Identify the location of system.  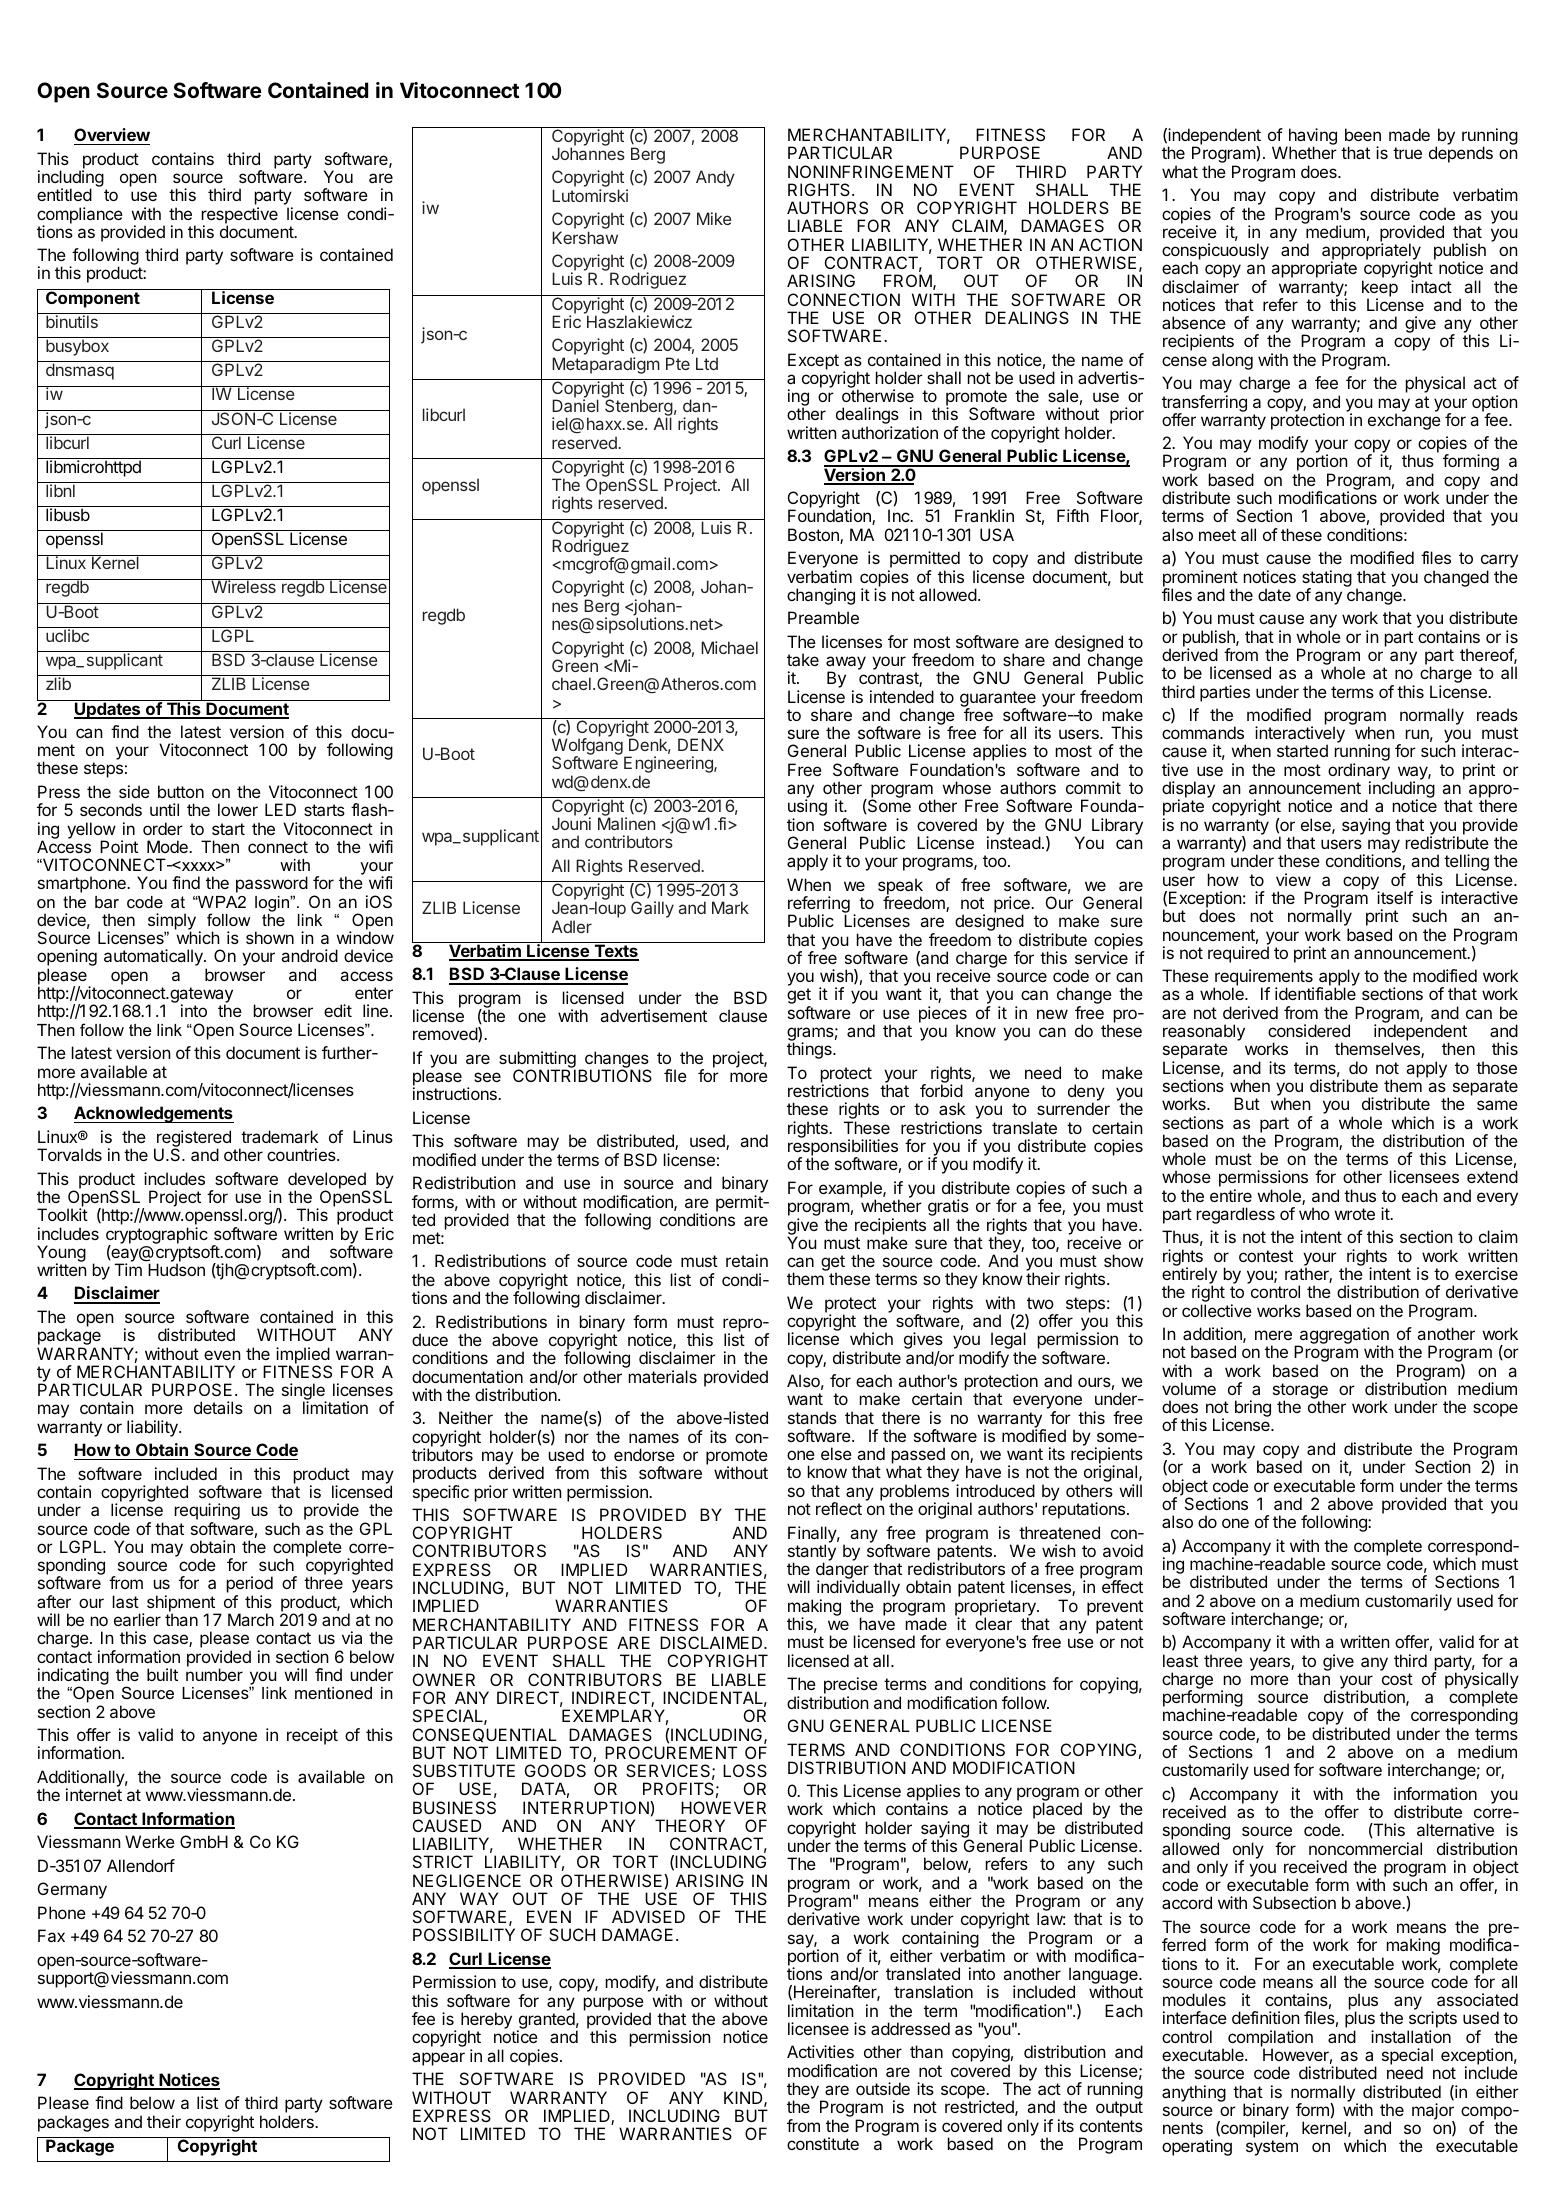
(1272, 2148).
